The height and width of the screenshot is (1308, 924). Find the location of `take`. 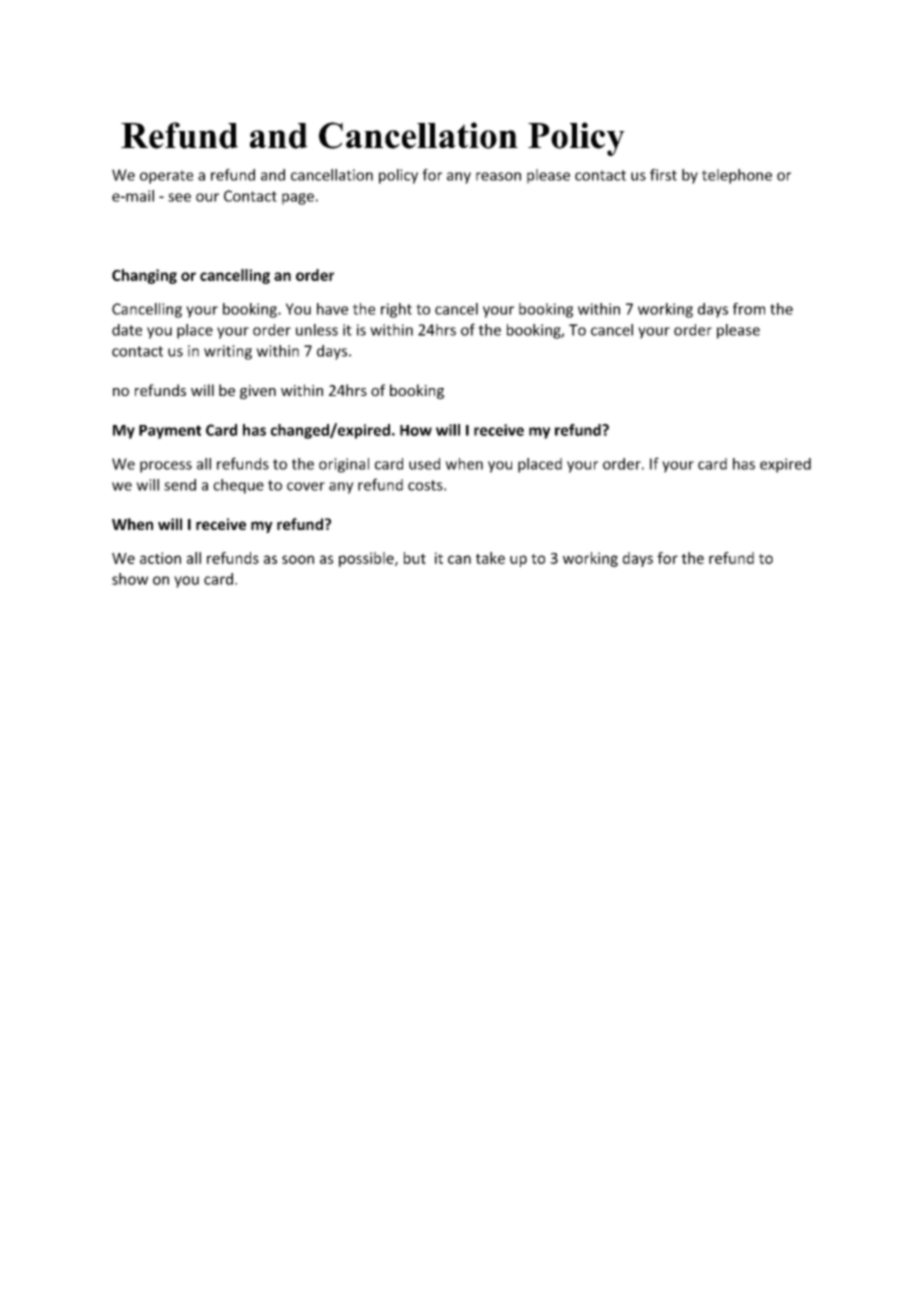

take is located at coordinates (490, 558).
